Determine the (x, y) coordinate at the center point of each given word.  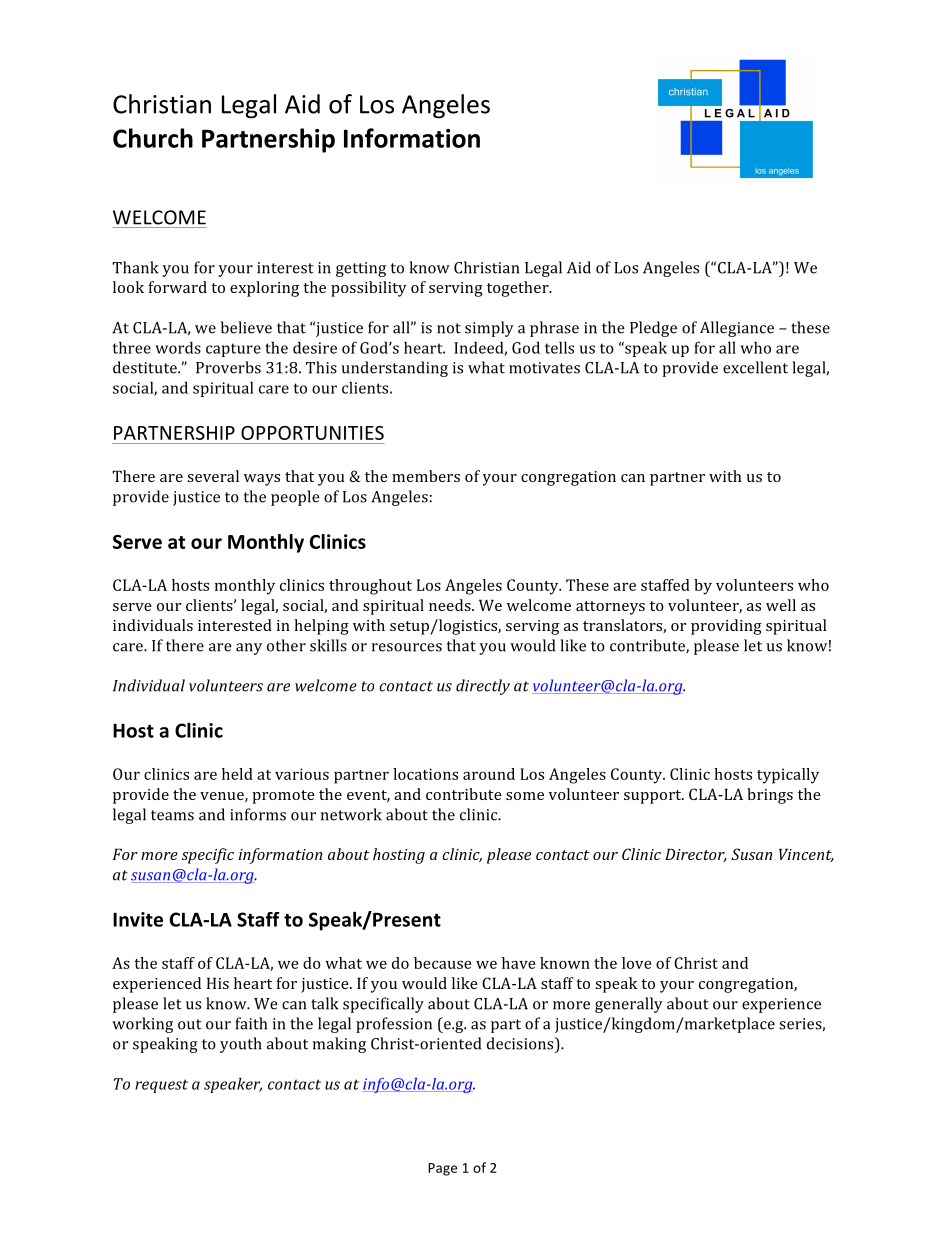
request (161, 1086)
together (519, 289)
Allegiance (737, 329)
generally (629, 1005)
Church (153, 138)
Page (442, 1169)
